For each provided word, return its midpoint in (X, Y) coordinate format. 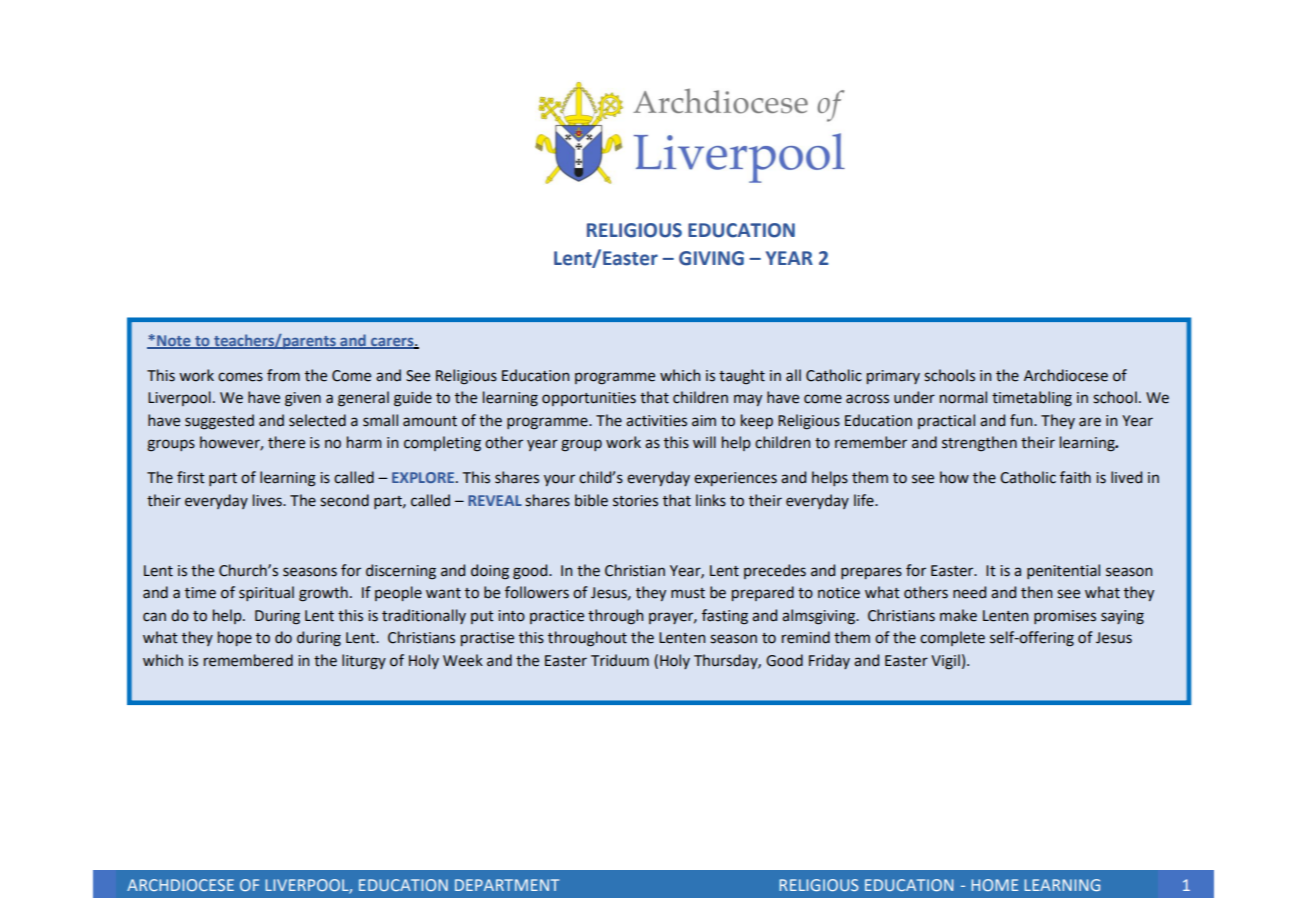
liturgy (364, 662)
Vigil (945, 662)
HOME (994, 885)
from (283, 375)
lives (268, 500)
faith (1075, 477)
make (958, 615)
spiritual (266, 593)
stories (635, 501)
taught (742, 377)
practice (557, 617)
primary (893, 377)
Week (463, 660)
